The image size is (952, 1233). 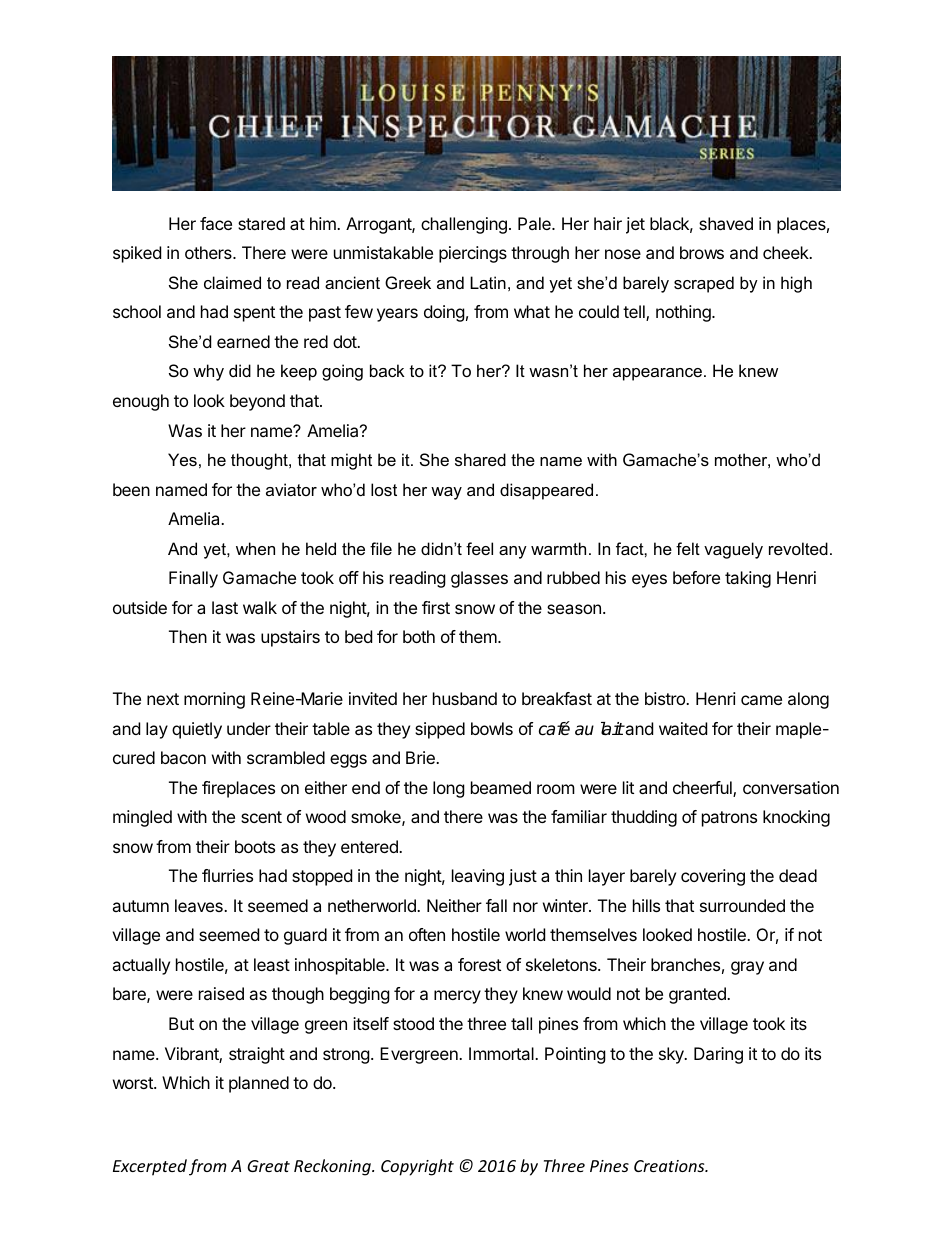 What do you see at coordinates (729, 819) in the screenshot?
I see `patrons` at bounding box center [729, 819].
